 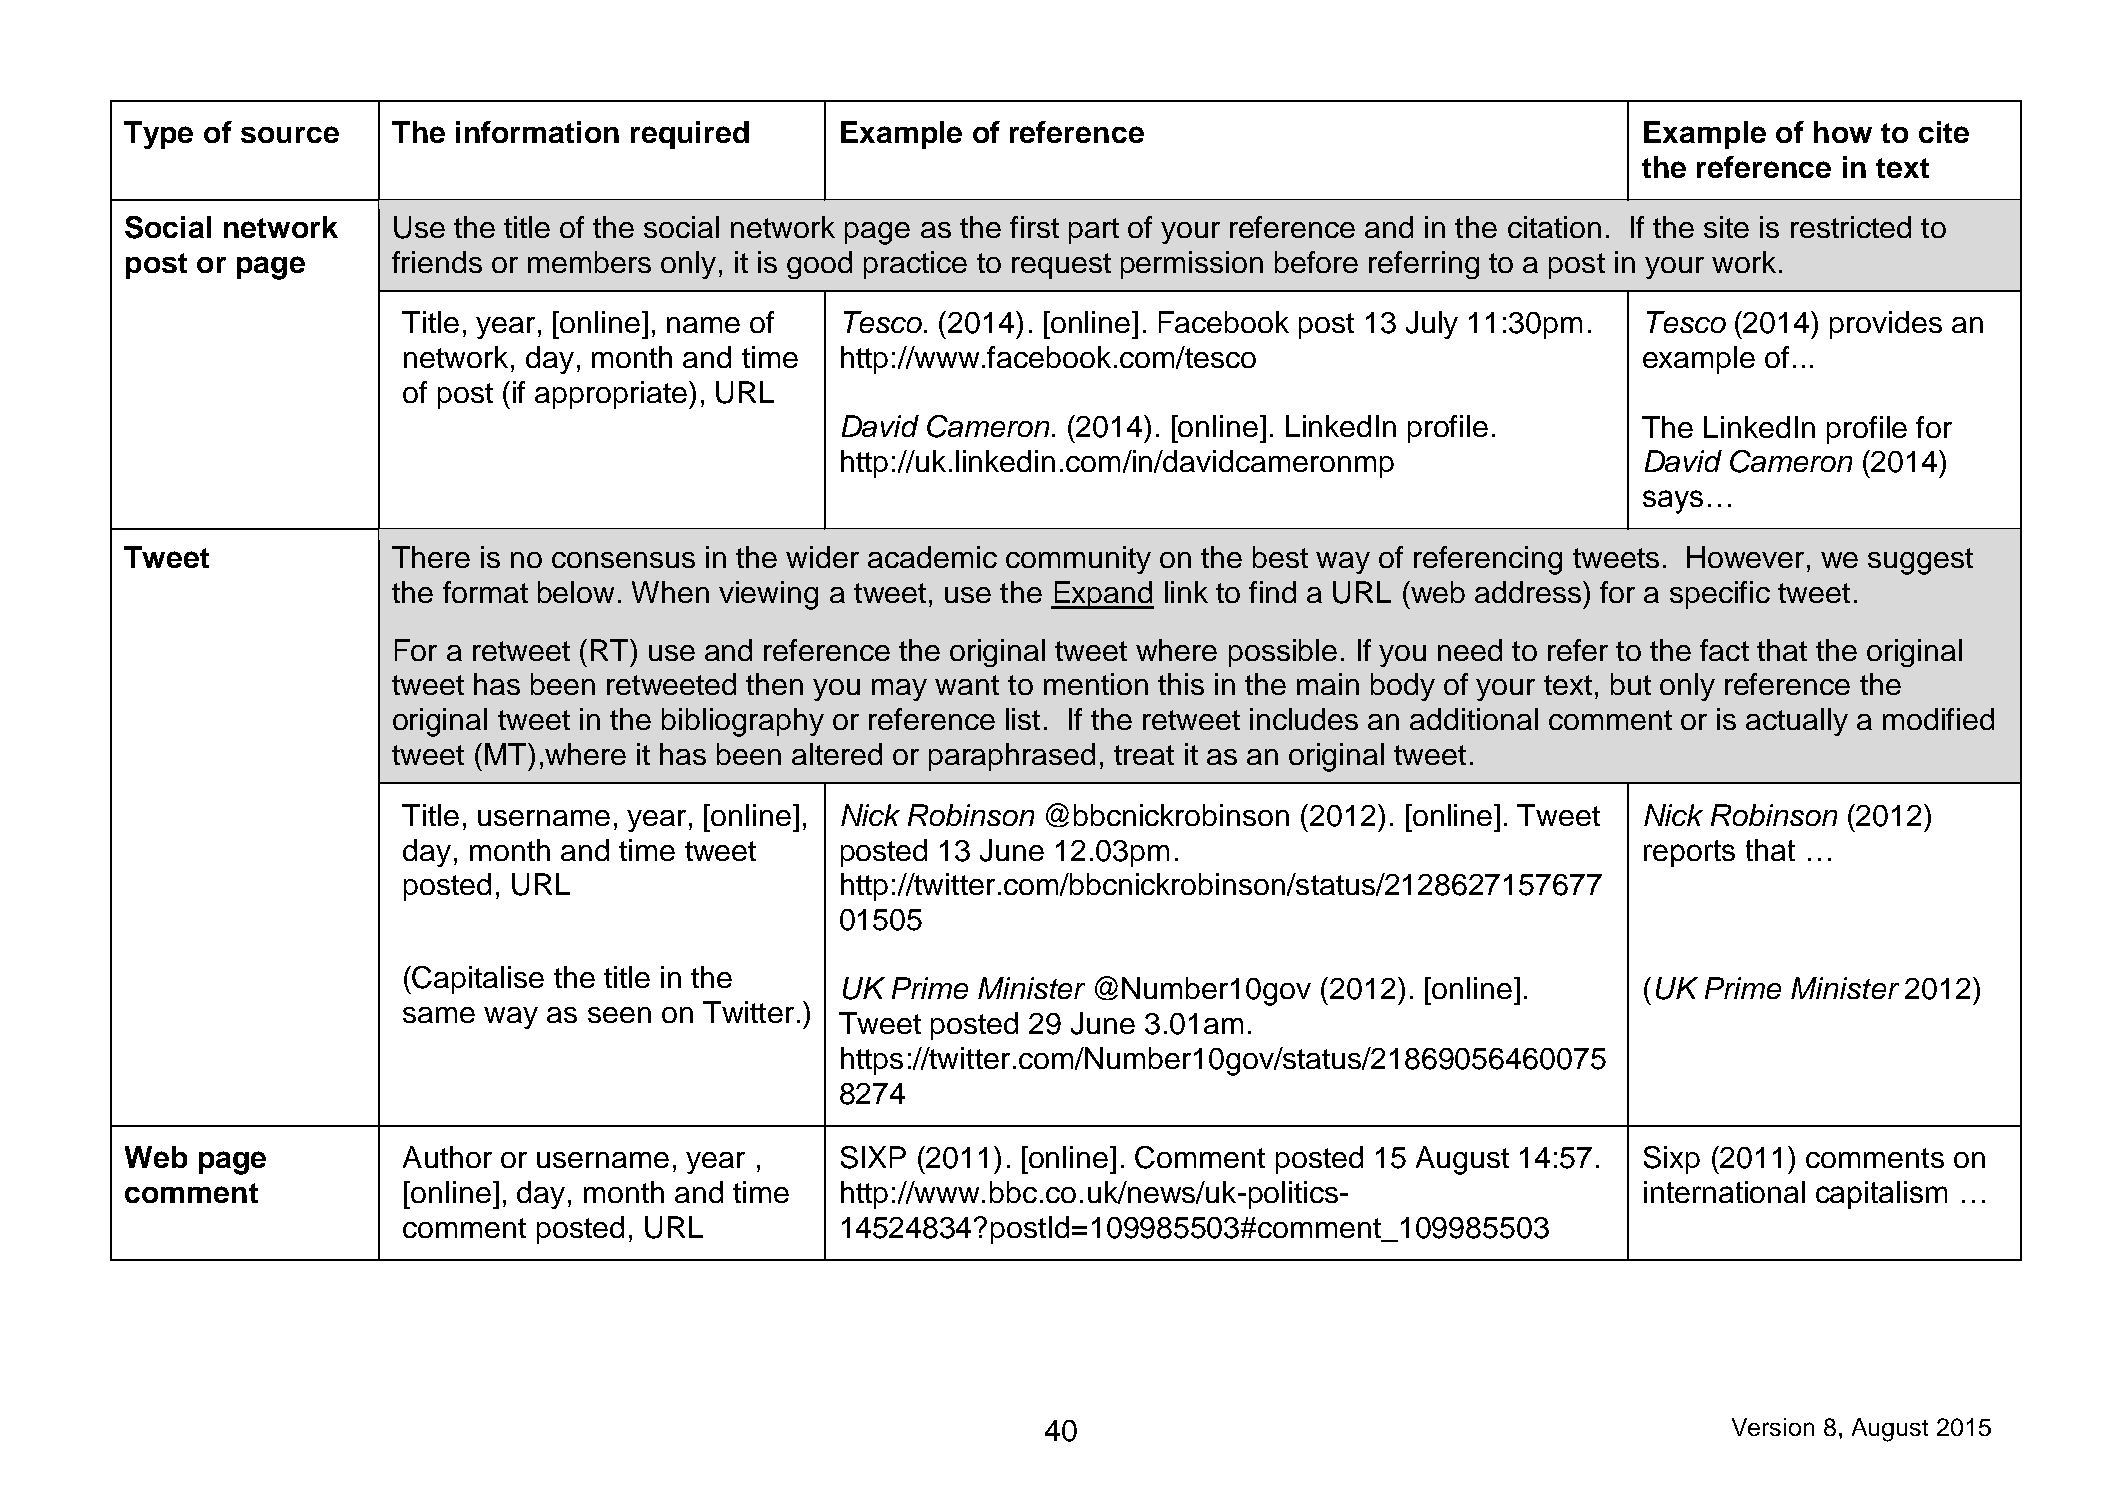 What do you see at coordinates (1720, 595) in the page?
I see `specific` at bounding box center [1720, 595].
